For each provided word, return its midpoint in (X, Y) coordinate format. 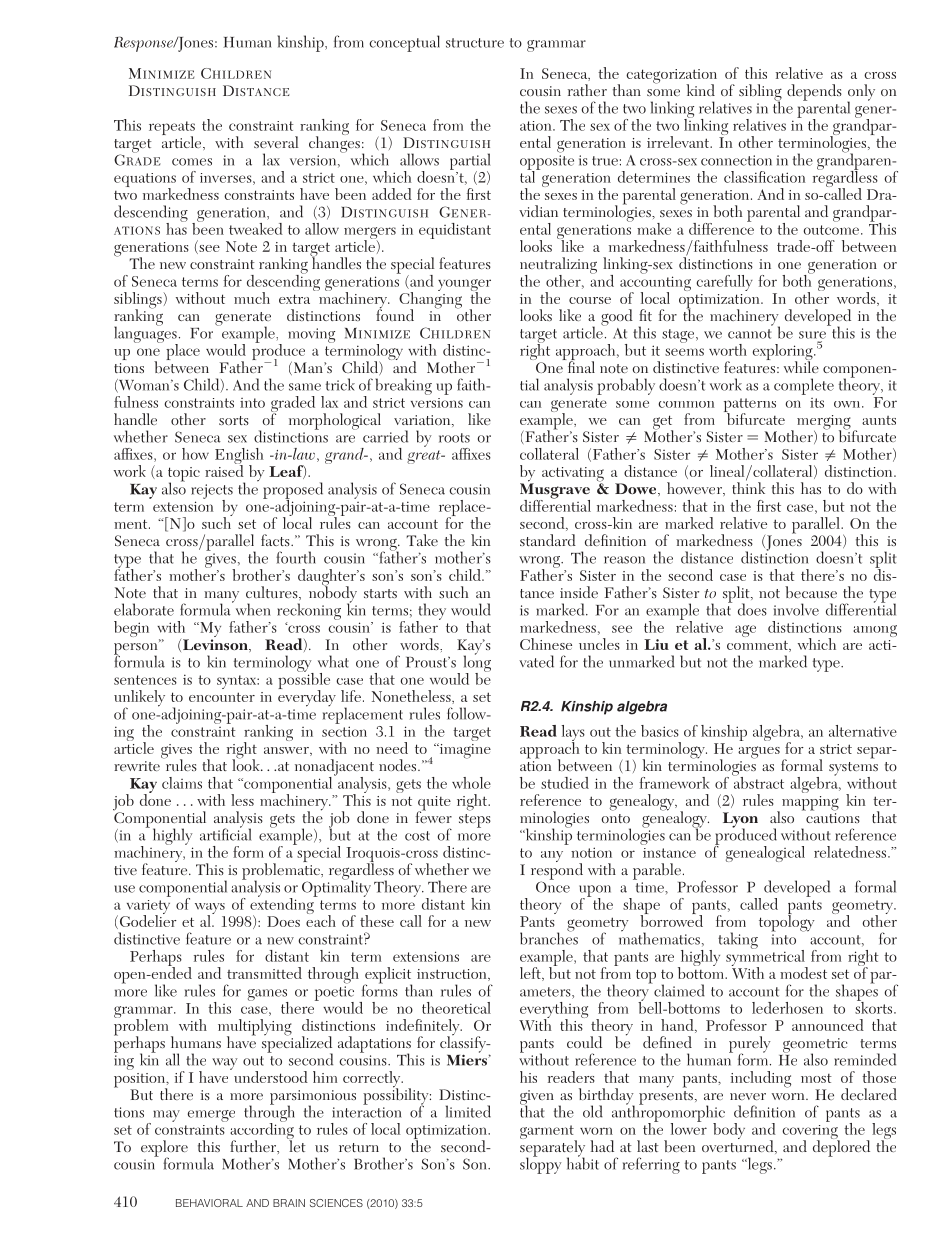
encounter (222, 697)
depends (814, 92)
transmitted (264, 973)
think (748, 487)
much (252, 298)
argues (759, 752)
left (531, 974)
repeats (172, 129)
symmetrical (766, 958)
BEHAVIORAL (209, 1203)
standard (548, 540)
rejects (212, 492)
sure (812, 335)
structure (475, 43)
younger (464, 286)
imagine (464, 751)
